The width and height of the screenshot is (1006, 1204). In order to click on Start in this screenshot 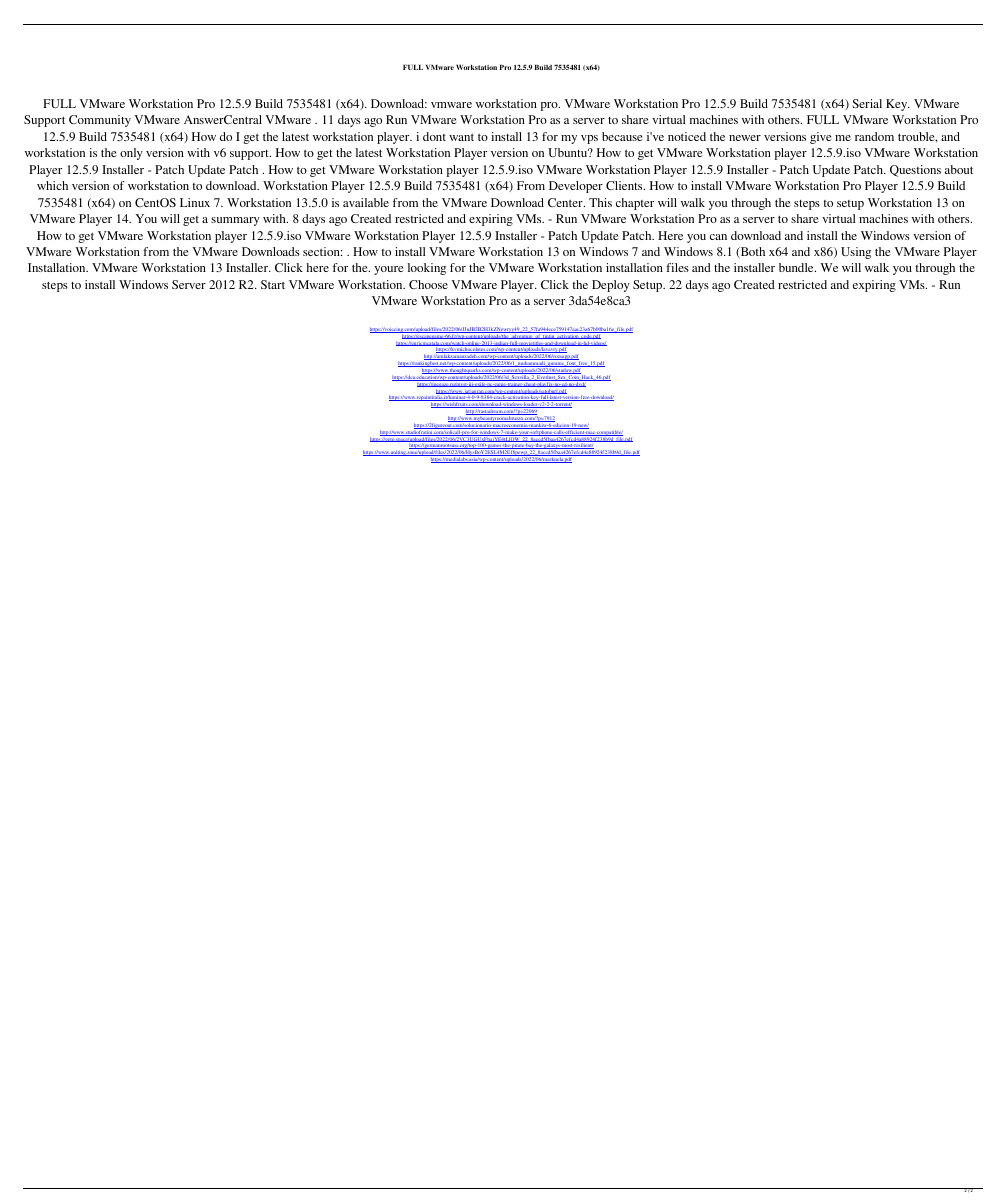, I will do `click(273, 284)`.
